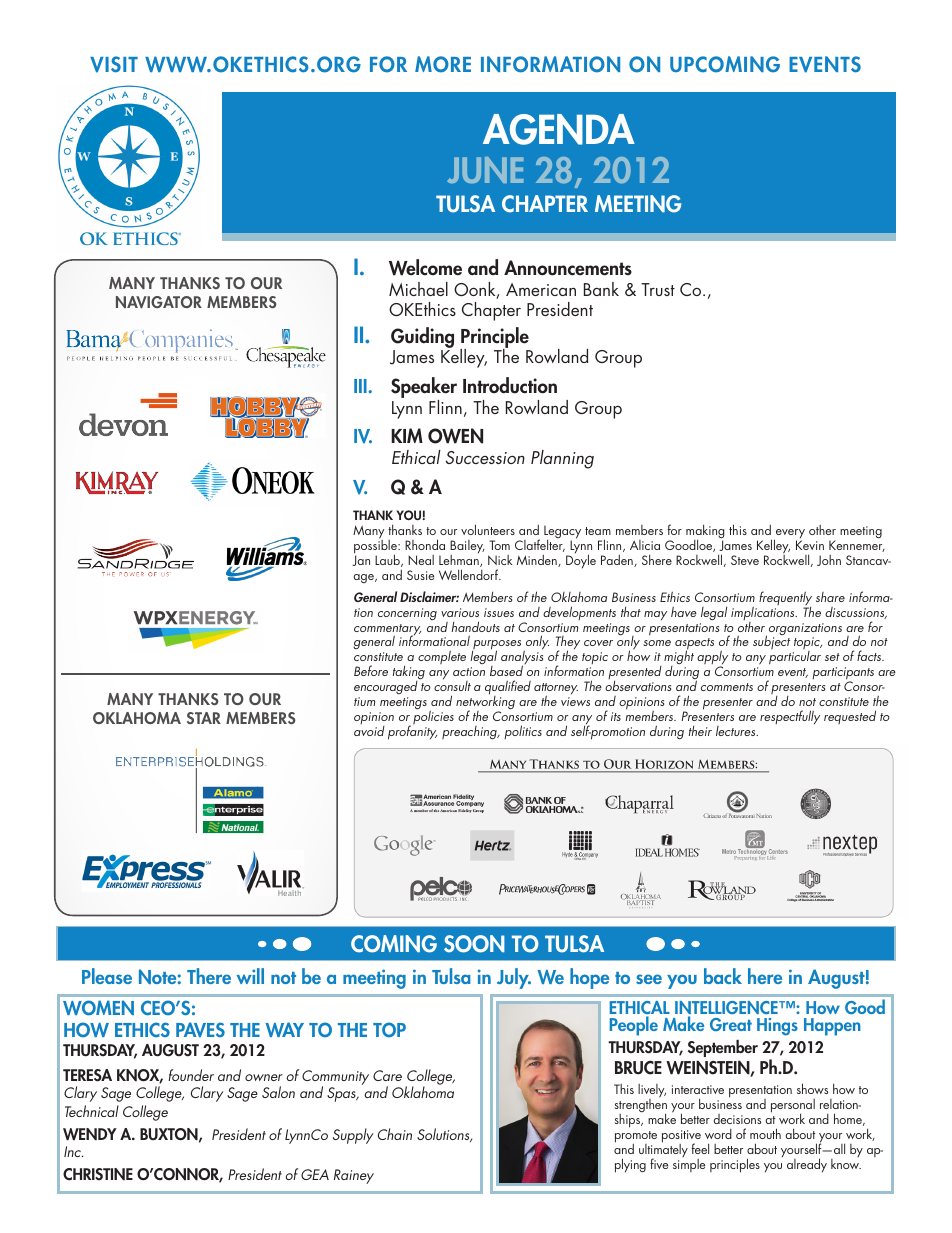  What do you see at coordinates (785, 599) in the document?
I see `frequently` at bounding box center [785, 599].
